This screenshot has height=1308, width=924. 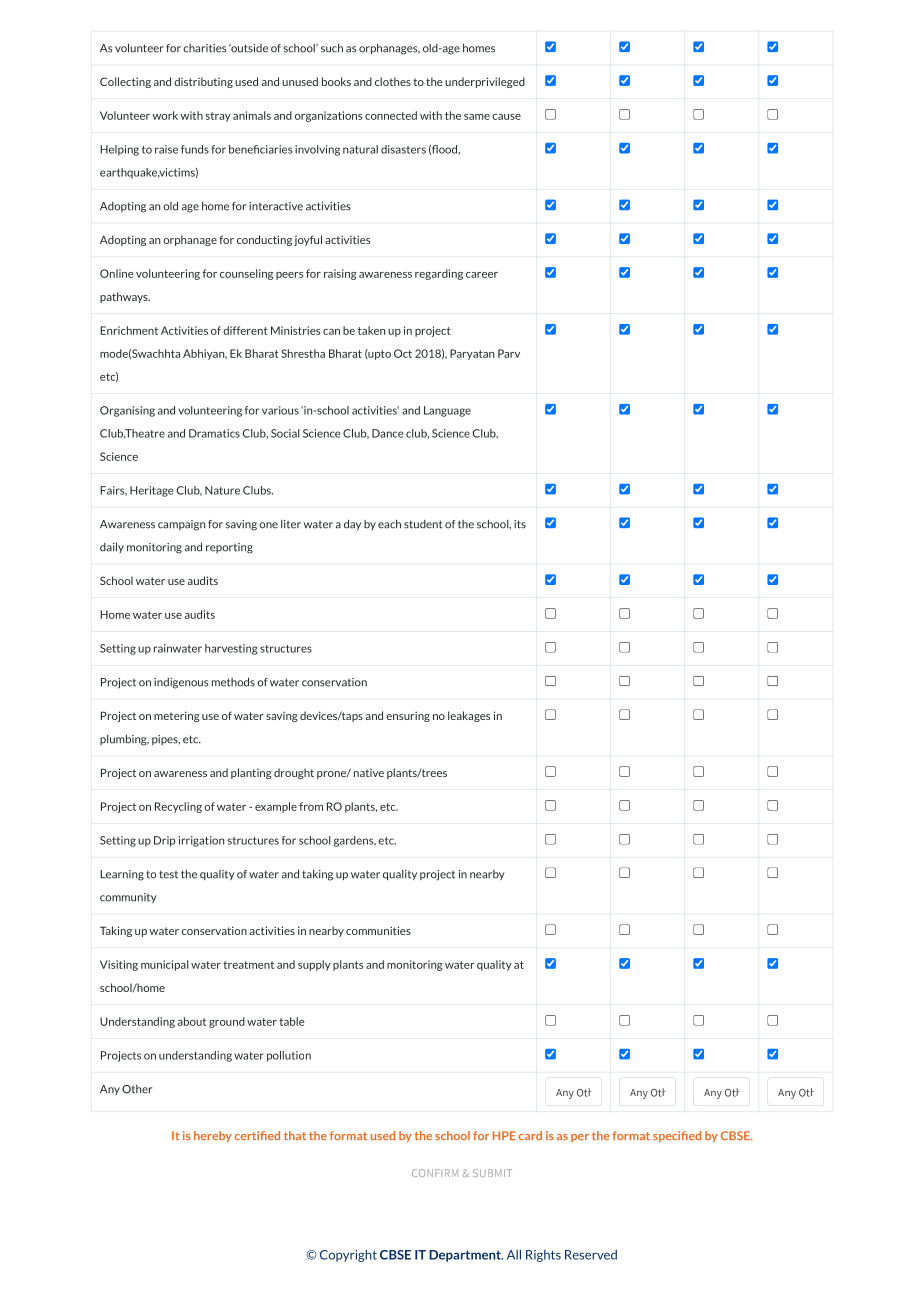 What do you see at coordinates (203, 82) in the screenshot?
I see `distributing` at bounding box center [203, 82].
